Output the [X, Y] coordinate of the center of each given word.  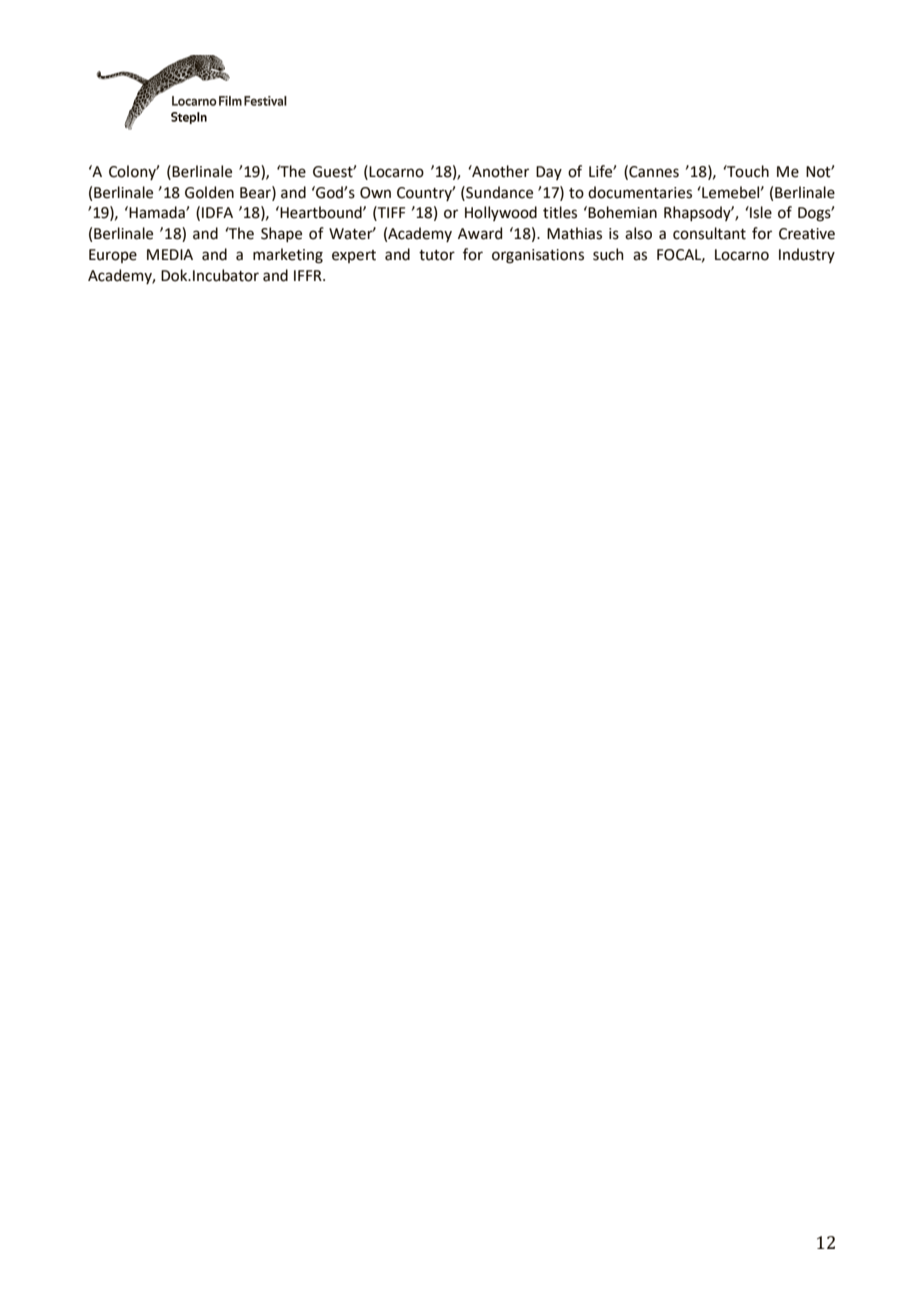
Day [549, 173]
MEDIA [170, 254]
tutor [437, 255]
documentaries [640, 192]
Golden [209, 192]
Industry [807, 255]
